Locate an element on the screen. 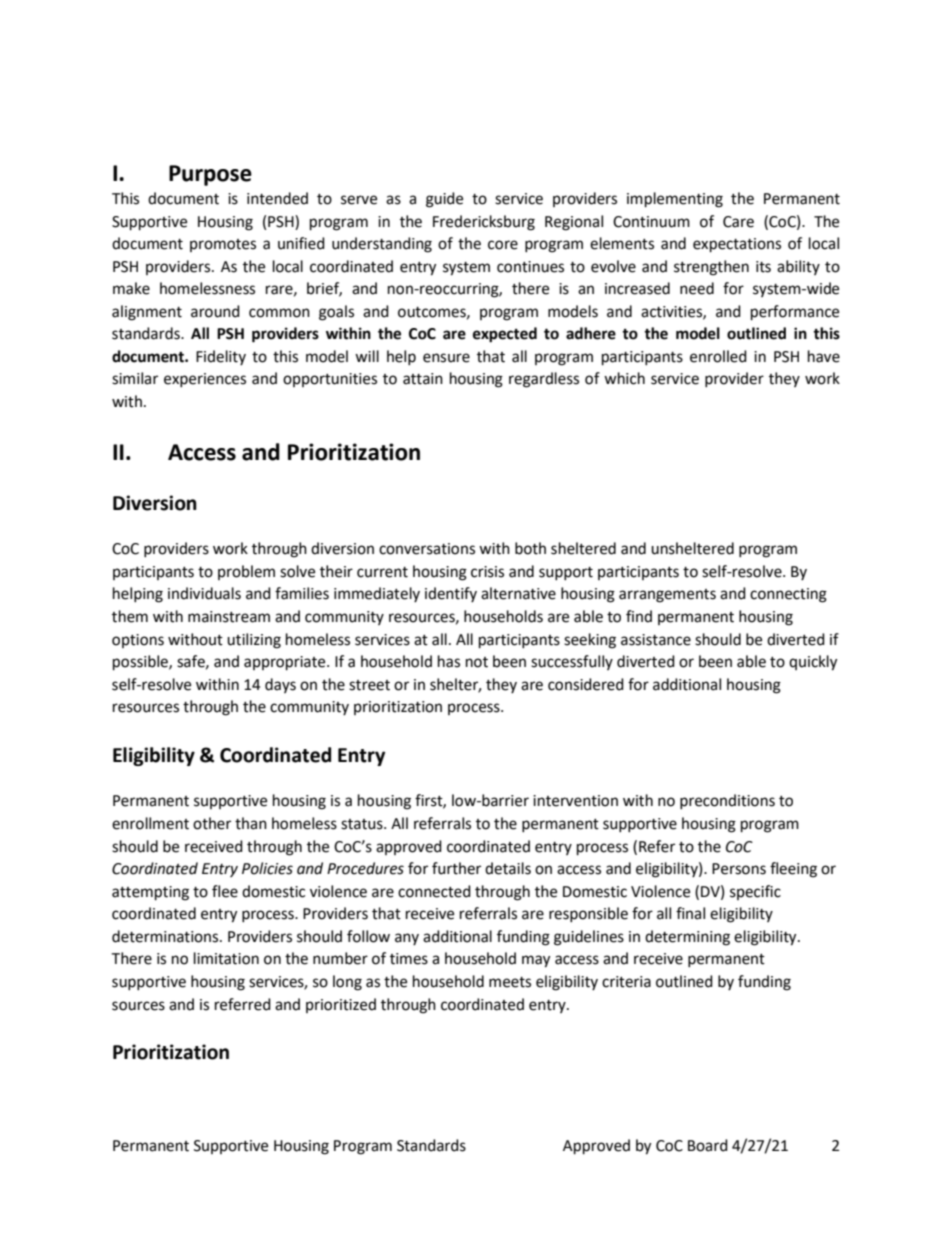  quickly is located at coordinates (813, 663).
